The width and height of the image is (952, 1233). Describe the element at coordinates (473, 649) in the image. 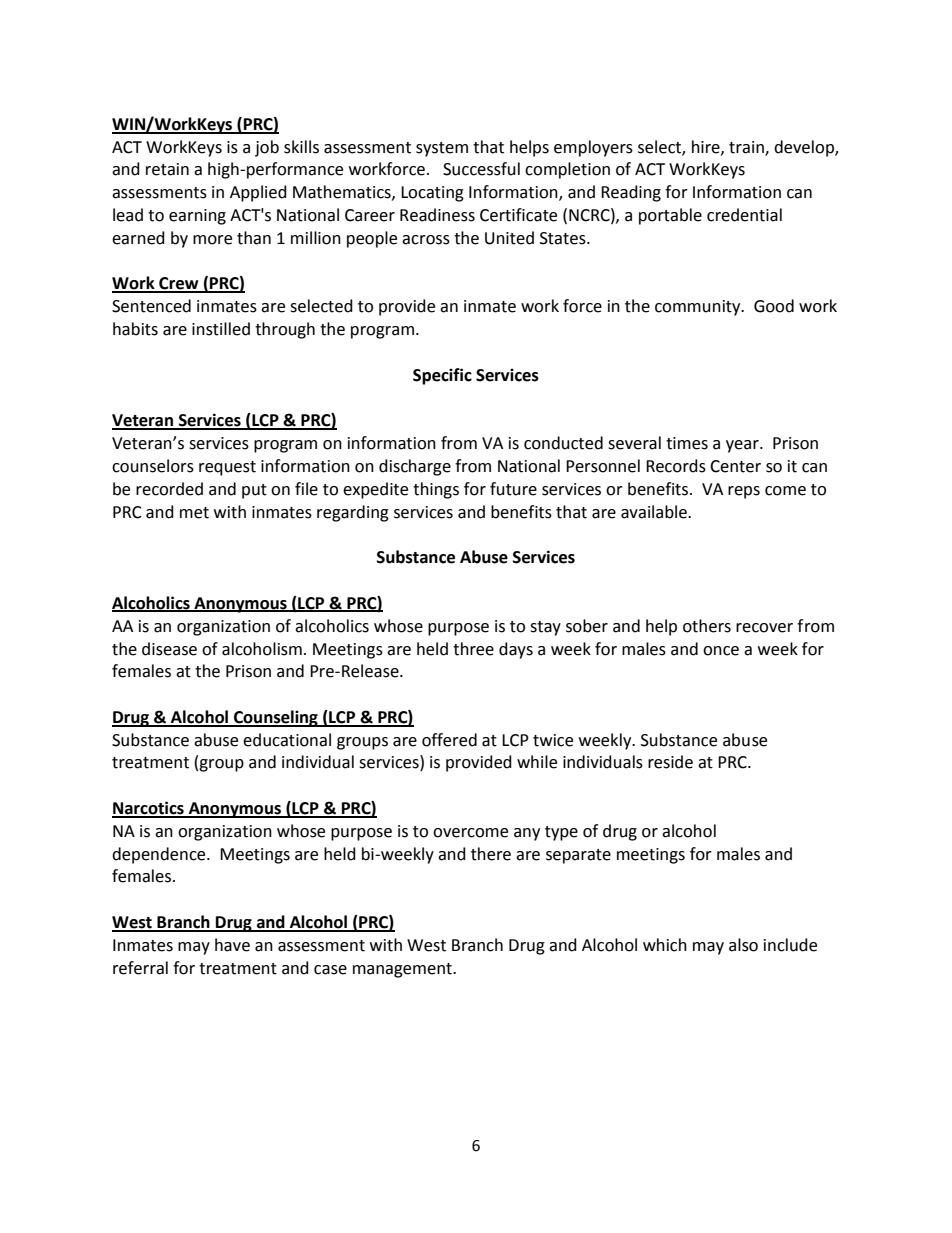

I see `three` at that location.
